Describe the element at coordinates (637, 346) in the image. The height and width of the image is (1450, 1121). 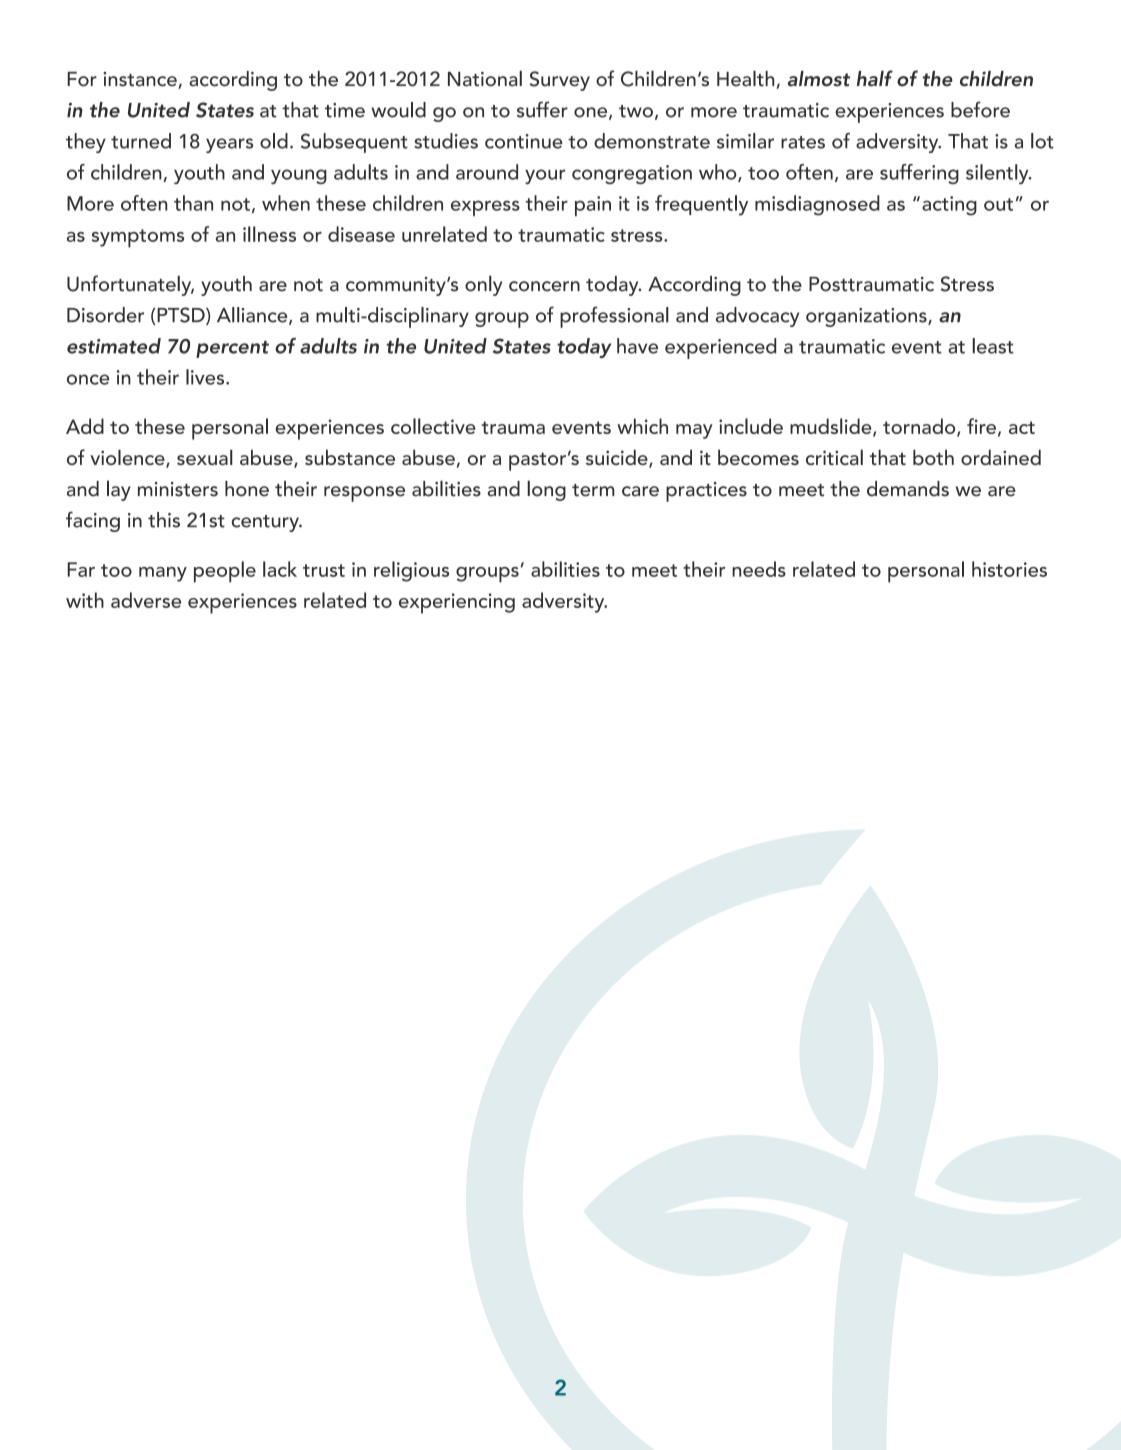
I see `have` at that location.
